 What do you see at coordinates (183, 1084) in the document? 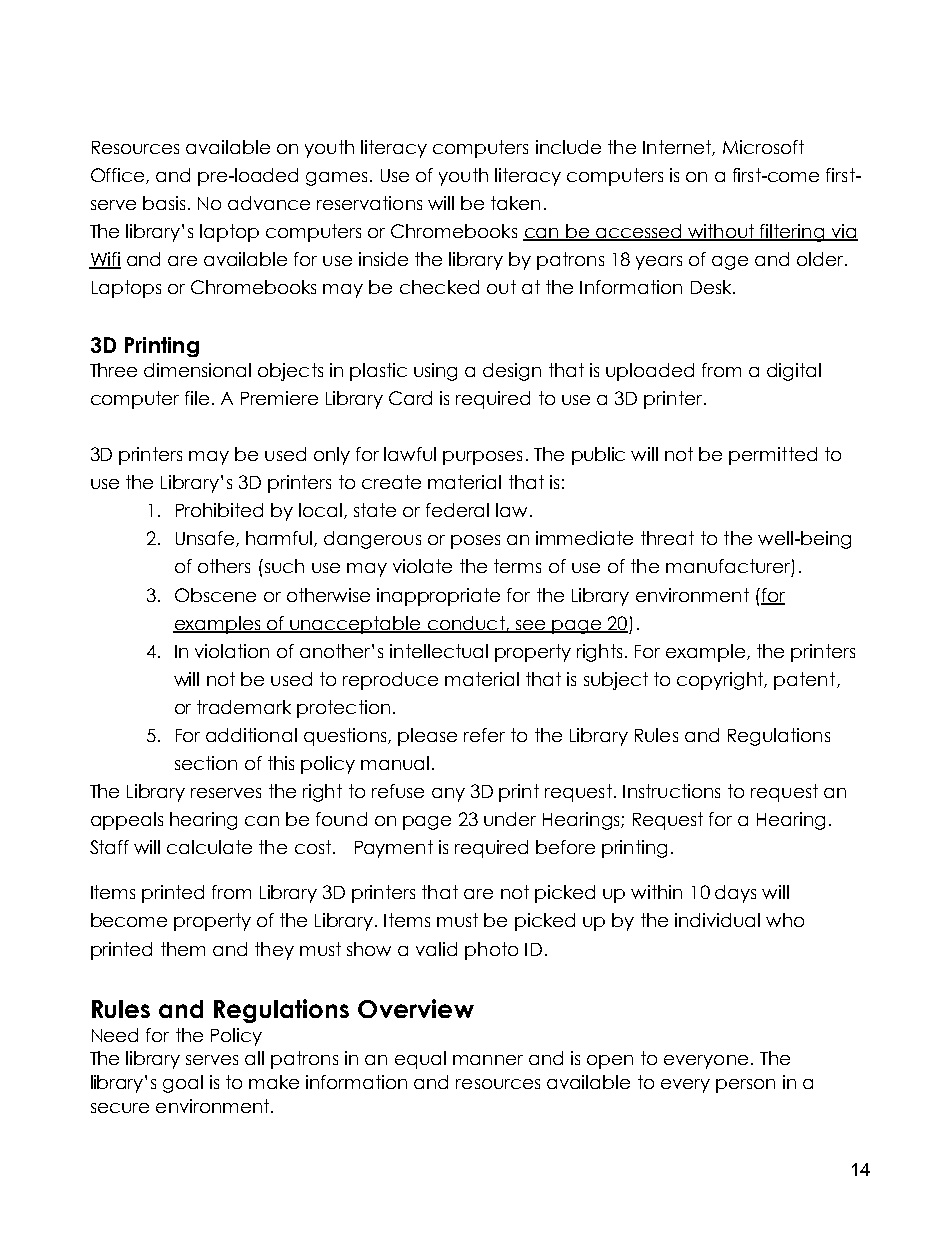
I see `goal` at bounding box center [183, 1084].
